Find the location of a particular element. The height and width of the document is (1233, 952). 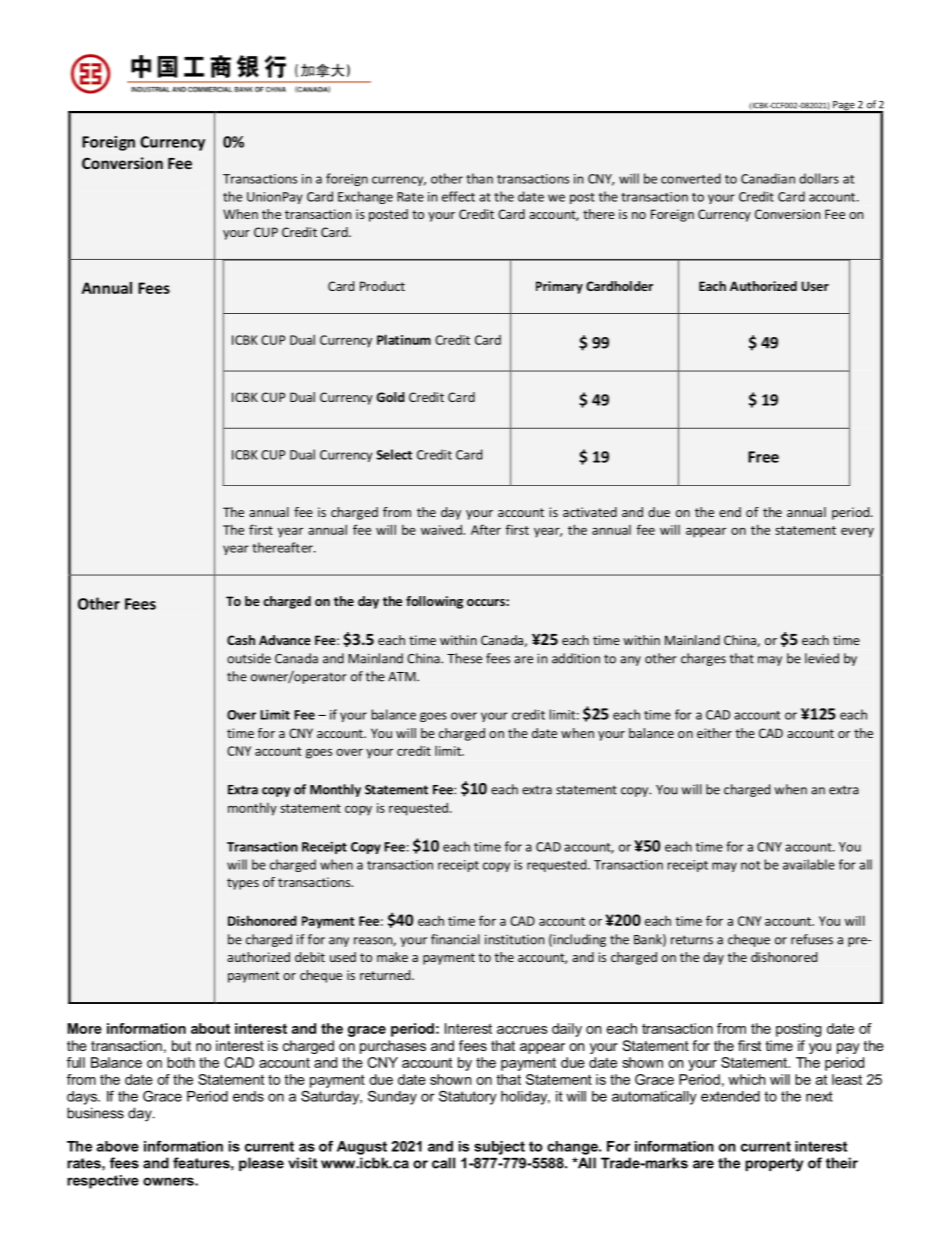

above is located at coordinates (118, 1146).
